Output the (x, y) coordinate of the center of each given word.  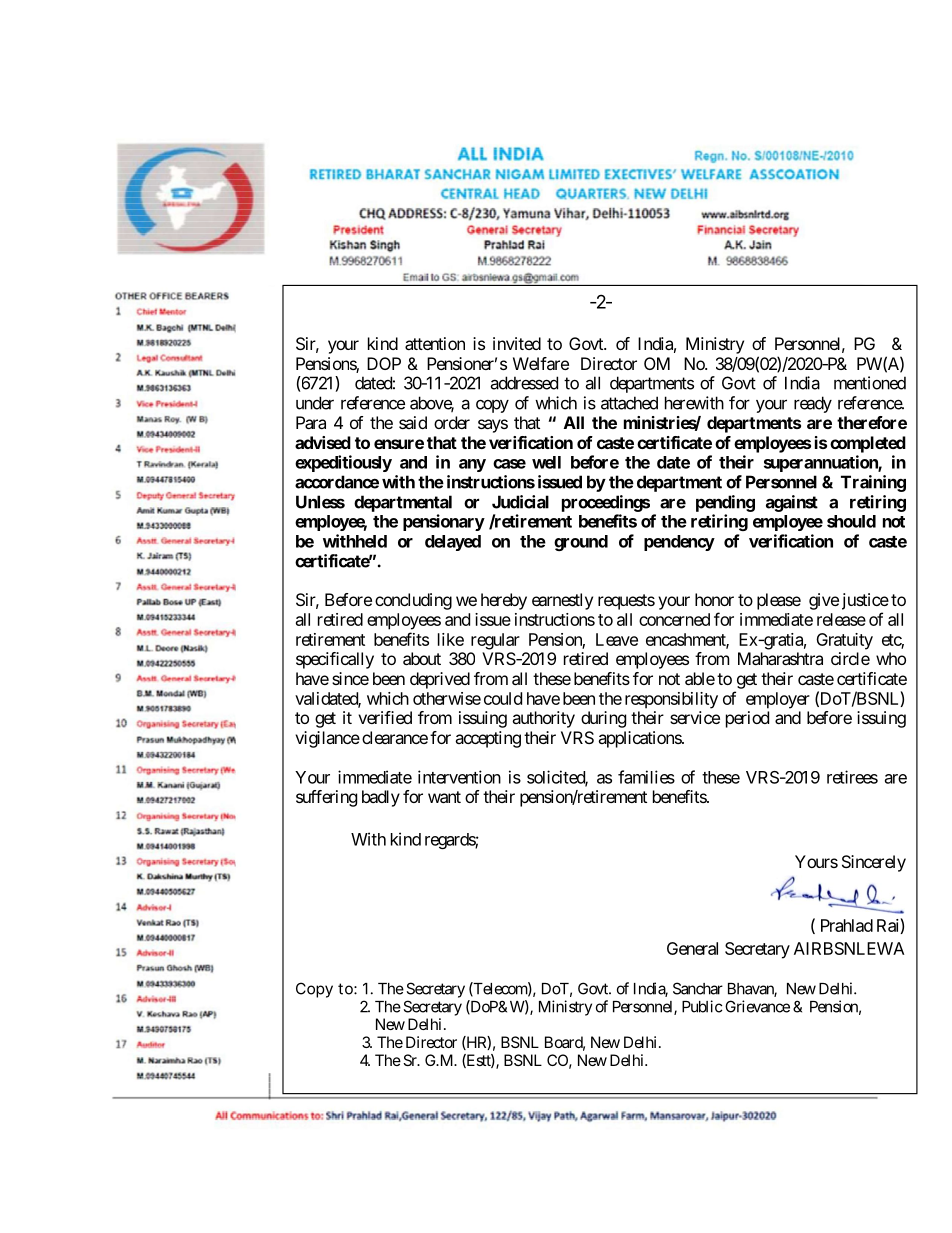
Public (702, 1006)
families (646, 777)
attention (435, 343)
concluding (413, 601)
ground (581, 543)
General (692, 948)
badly (381, 798)
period (747, 719)
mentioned (870, 383)
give (824, 601)
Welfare (541, 363)
